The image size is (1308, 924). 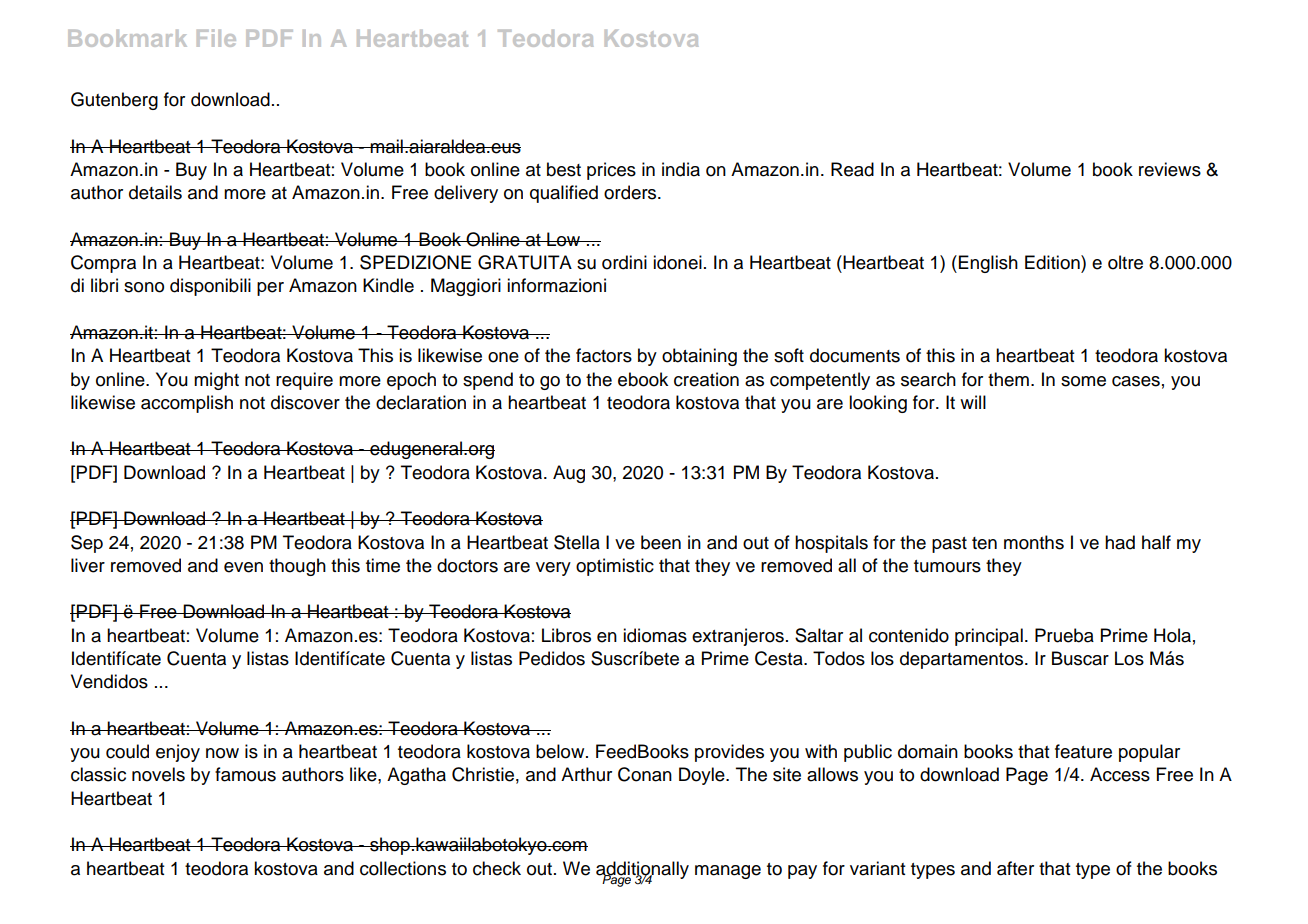 What do you see at coordinates (187, 404) in the page?
I see `accomplish` at bounding box center [187, 404].
